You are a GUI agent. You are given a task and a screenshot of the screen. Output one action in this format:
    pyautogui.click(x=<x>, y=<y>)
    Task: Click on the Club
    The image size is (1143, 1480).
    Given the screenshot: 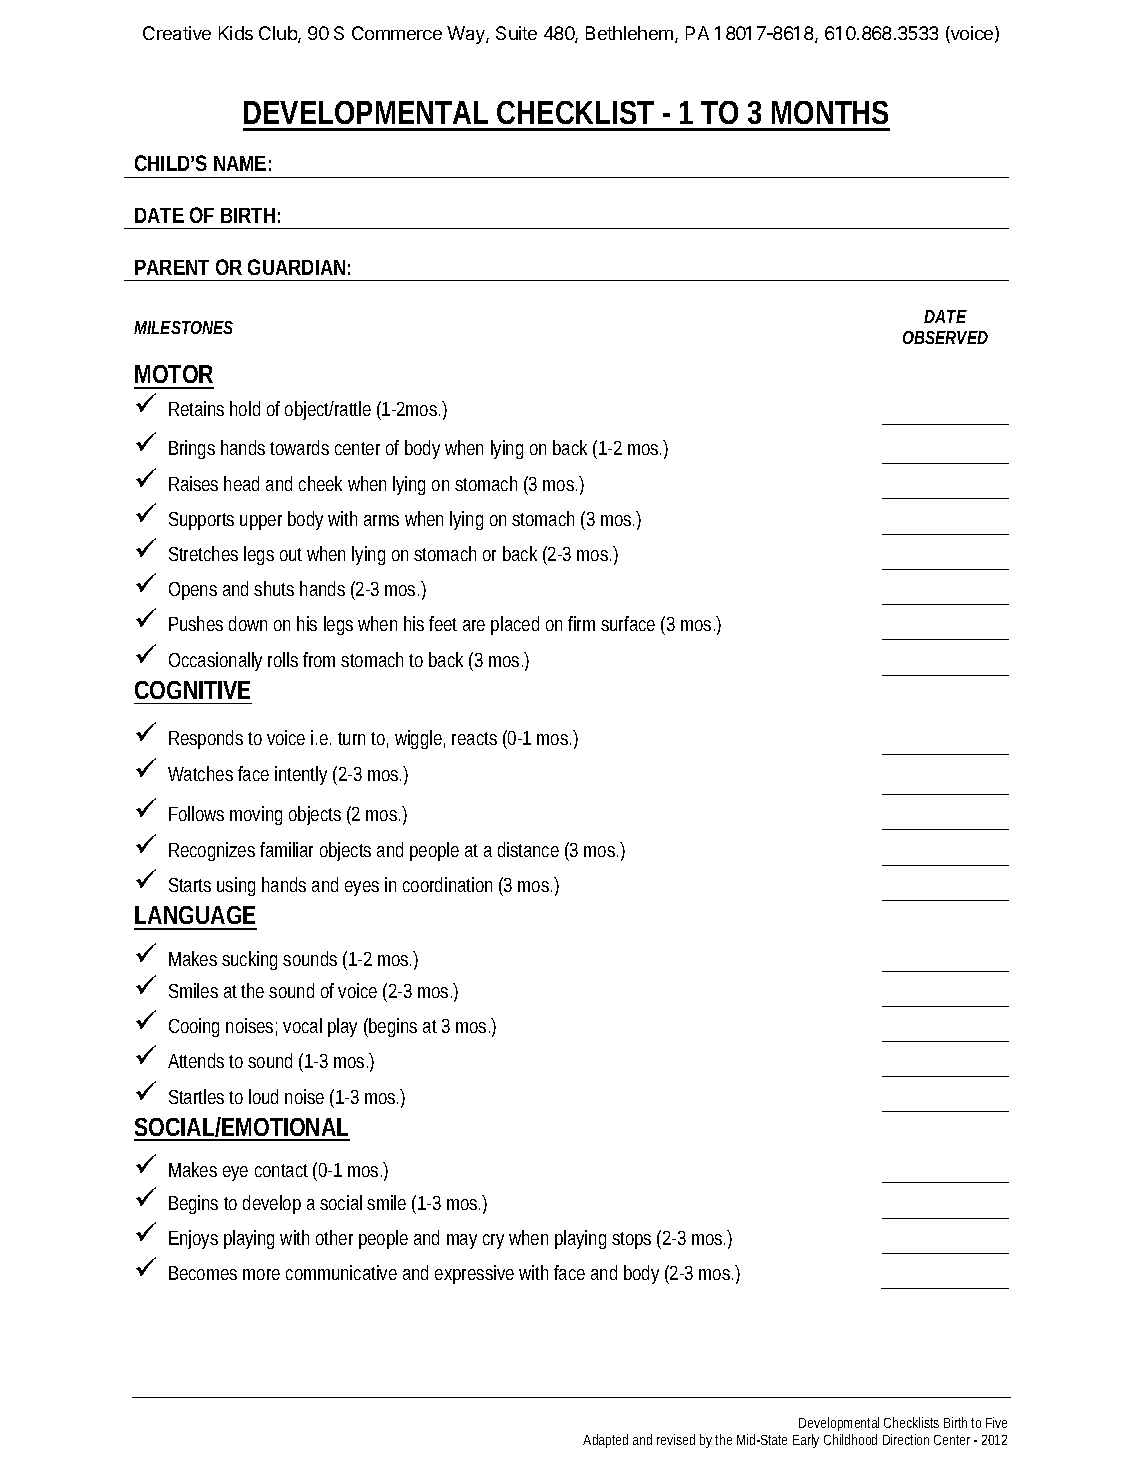 What is the action you would take?
    pyautogui.click(x=279, y=34)
